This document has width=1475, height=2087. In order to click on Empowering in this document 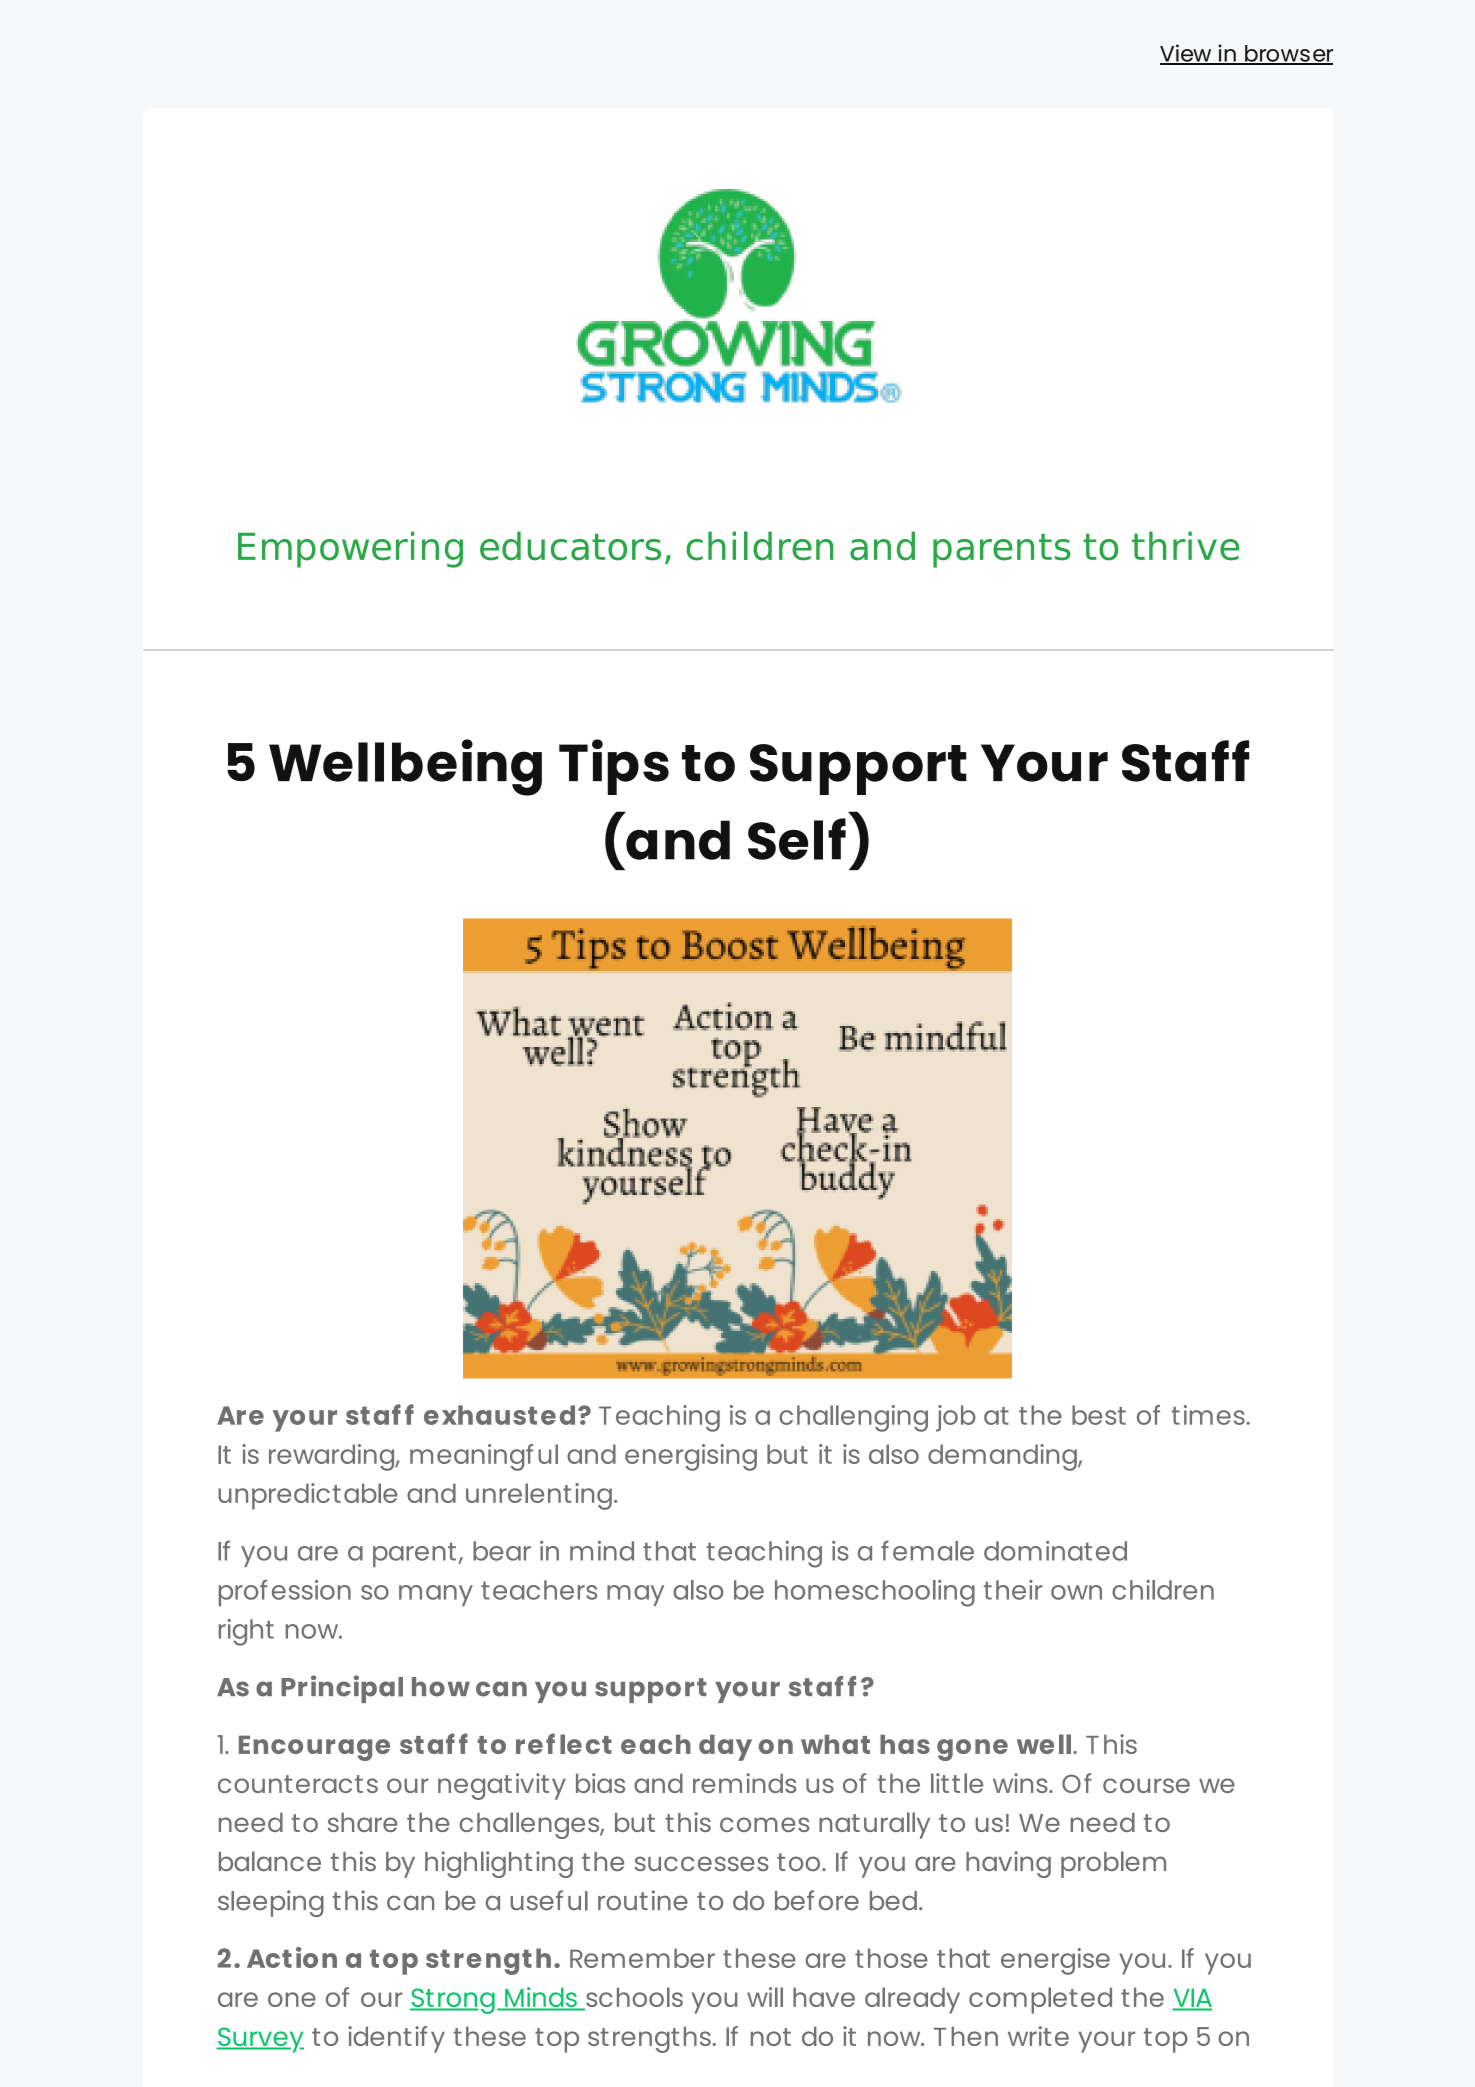, I will do `click(350, 549)`.
